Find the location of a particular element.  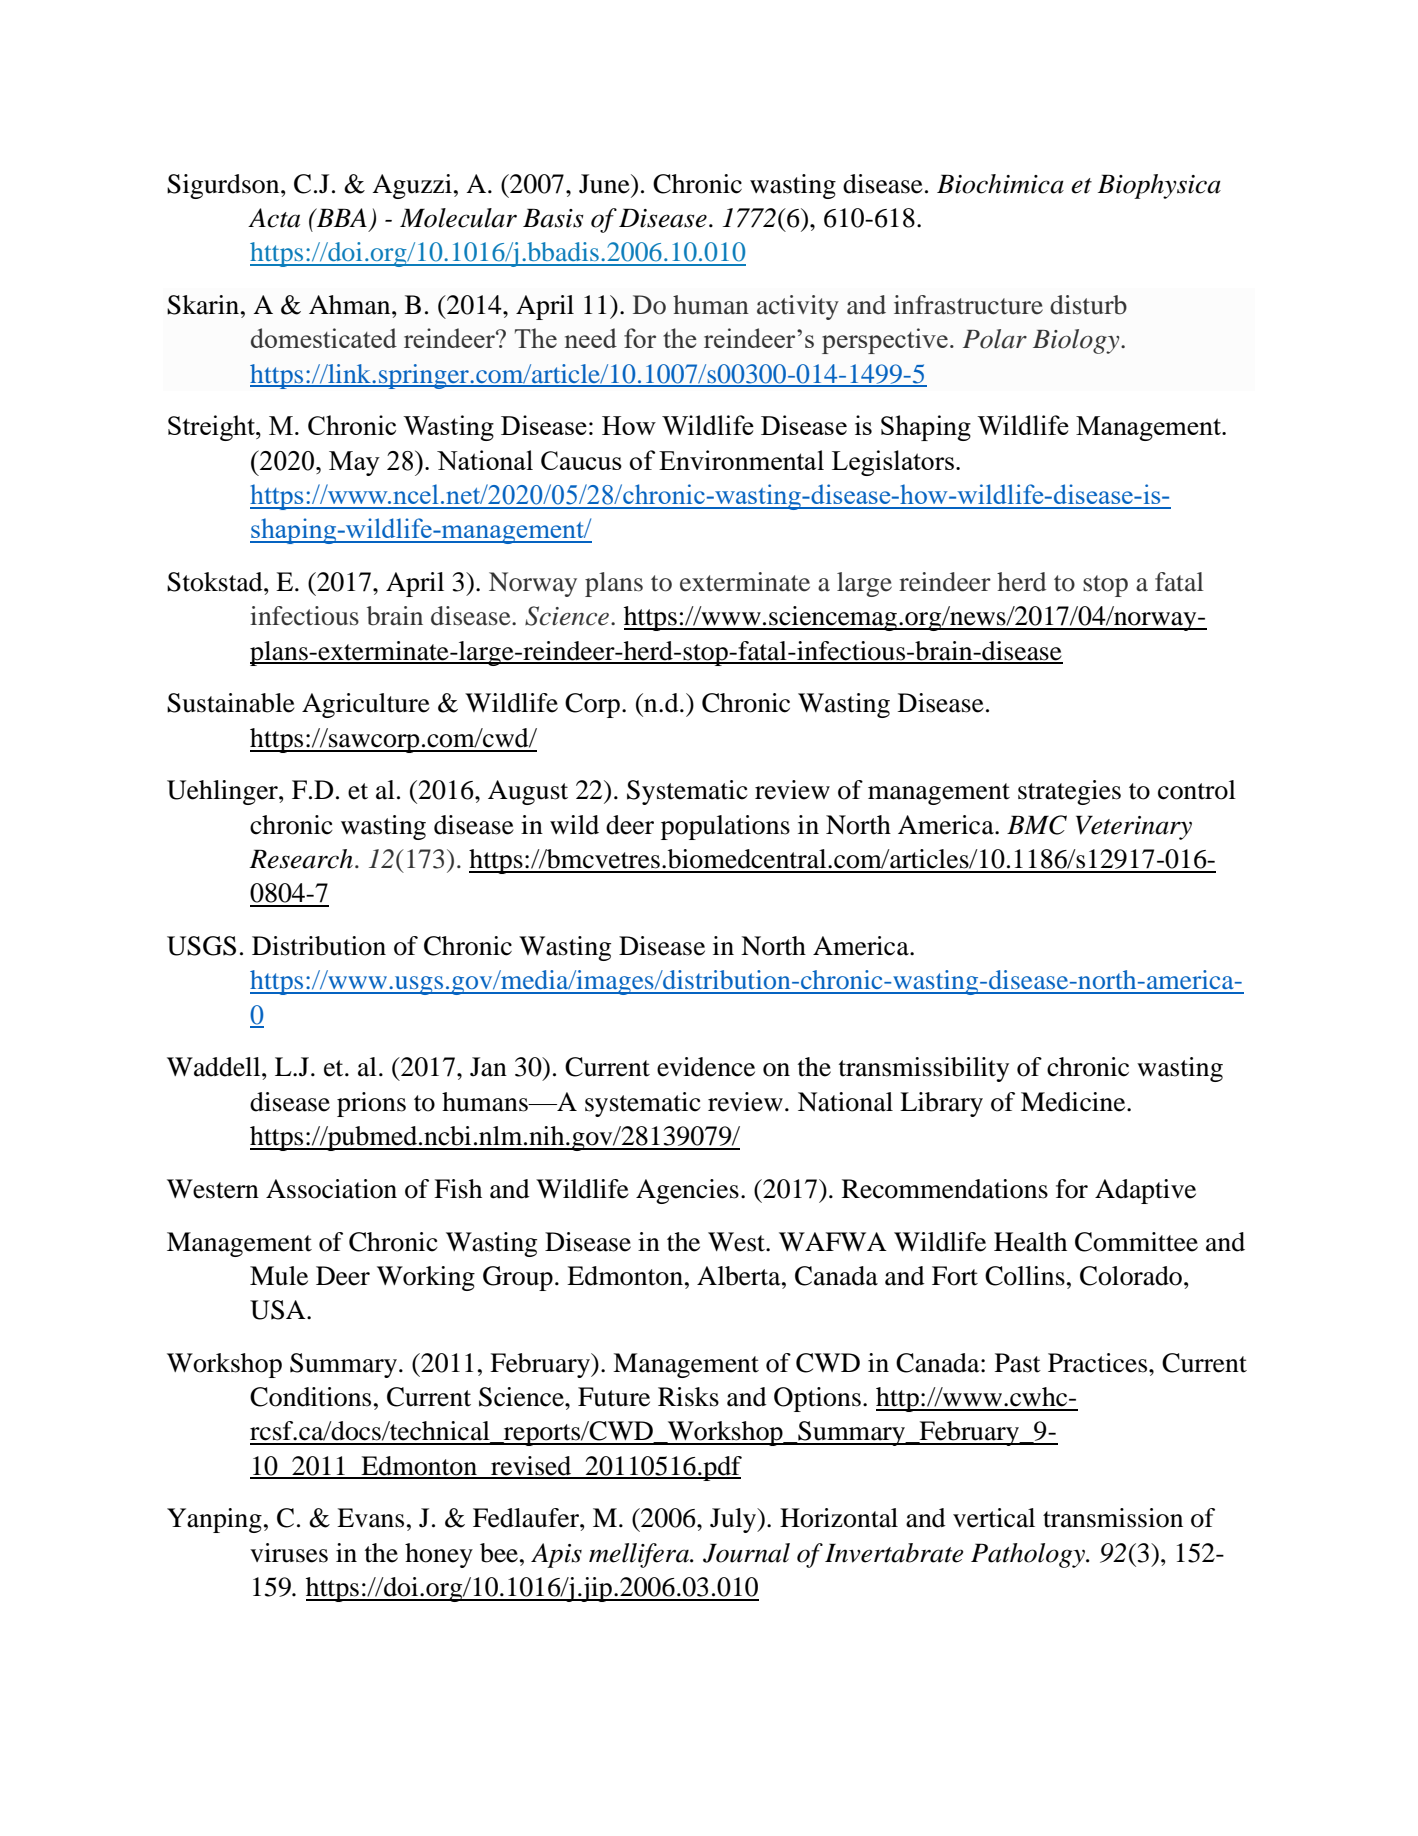

activity is located at coordinates (798, 307).
